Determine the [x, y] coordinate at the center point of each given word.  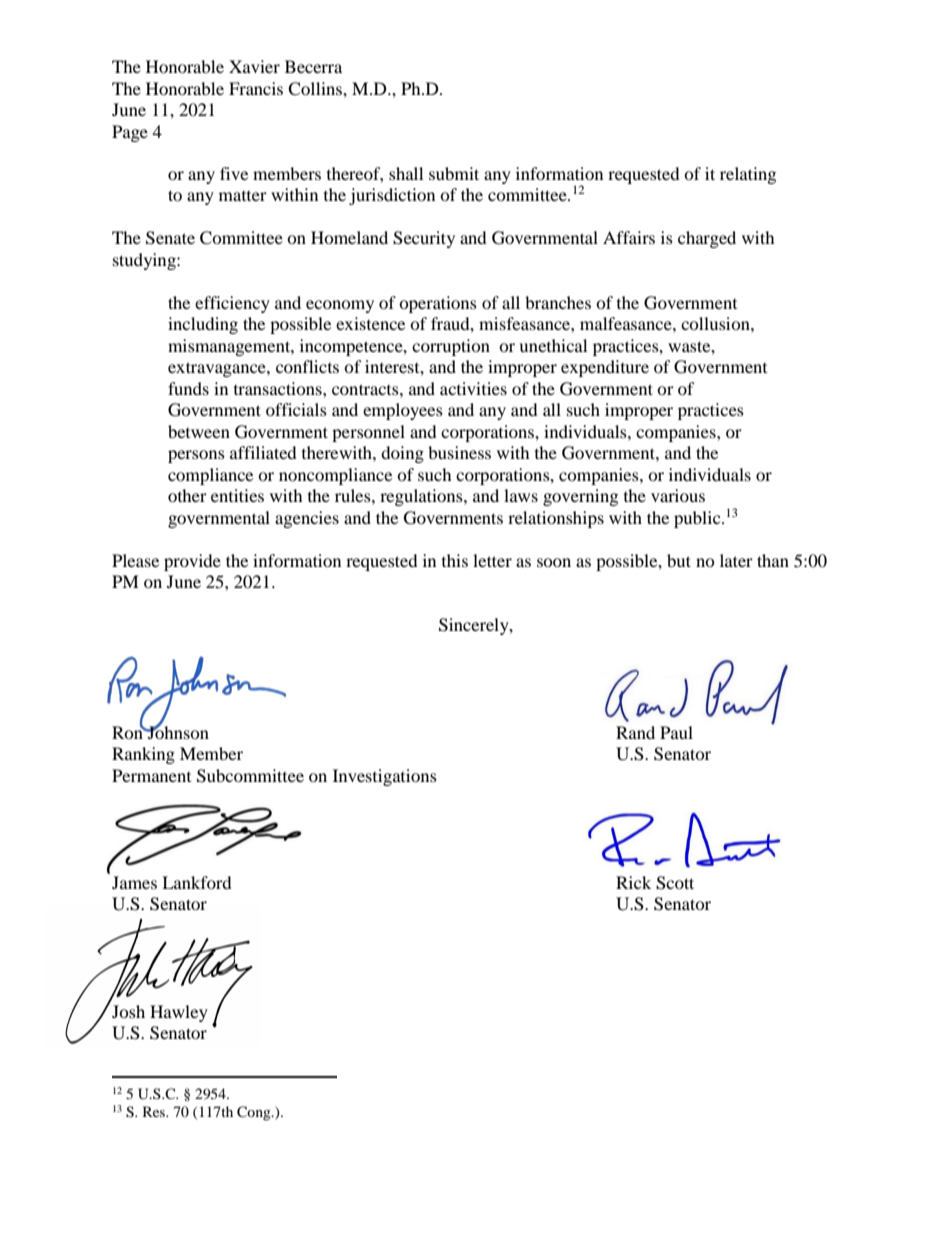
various [678, 495]
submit [454, 173]
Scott [675, 883]
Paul [676, 732]
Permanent [151, 775]
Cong [255, 1113]
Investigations [385, 777]
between [199, 431]
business [459, 452]
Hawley [179, 1013]
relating [748, 175]
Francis [256, 88]
